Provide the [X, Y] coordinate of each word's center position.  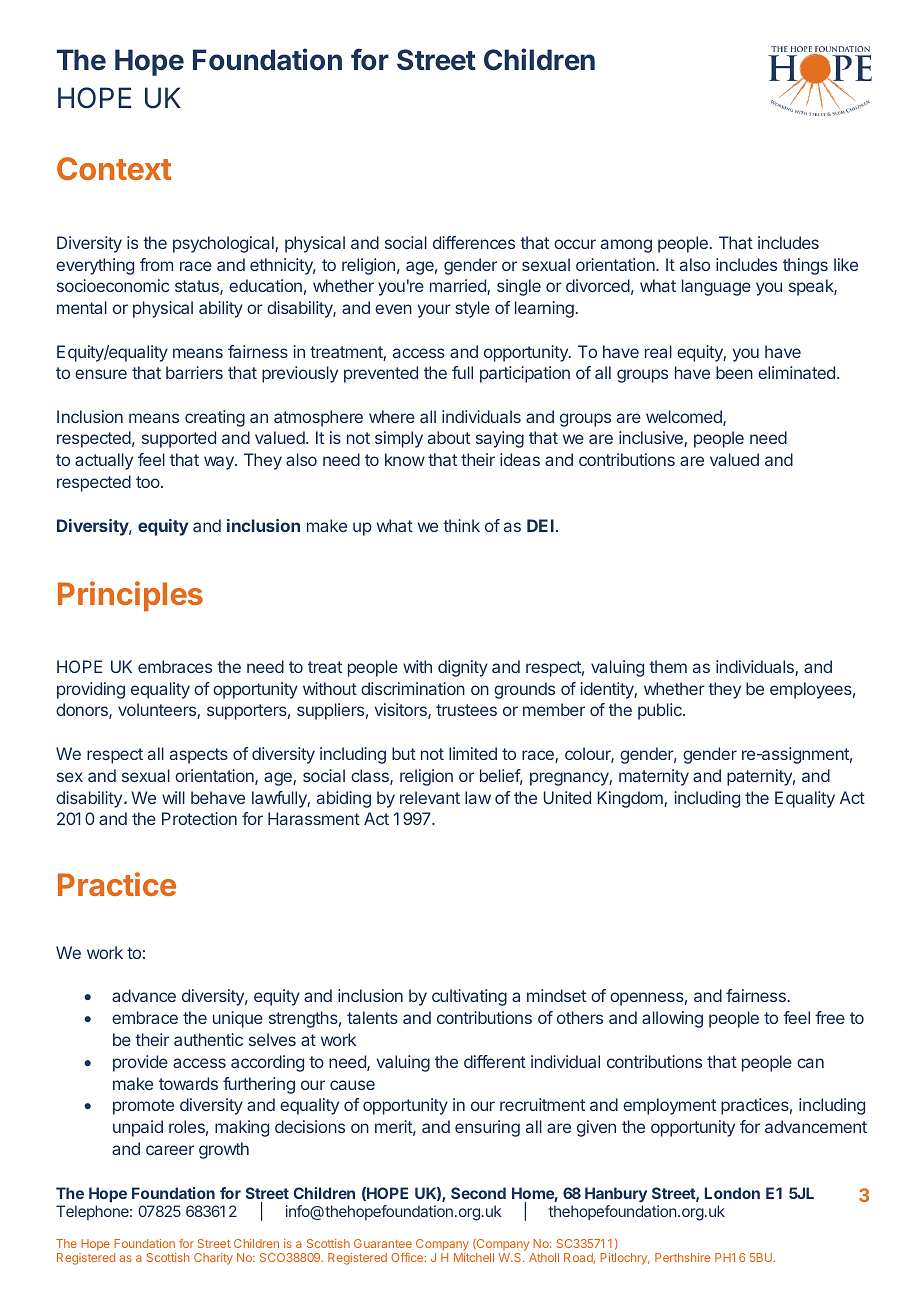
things [805, 266]
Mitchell [474, 1257]
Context [114, 168]
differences [474, 242]
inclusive [652, 439]
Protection [199, 818]
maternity [654, 777]
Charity [213, 1259]
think [461, 525]
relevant [430, 797]
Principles [130, 596]
